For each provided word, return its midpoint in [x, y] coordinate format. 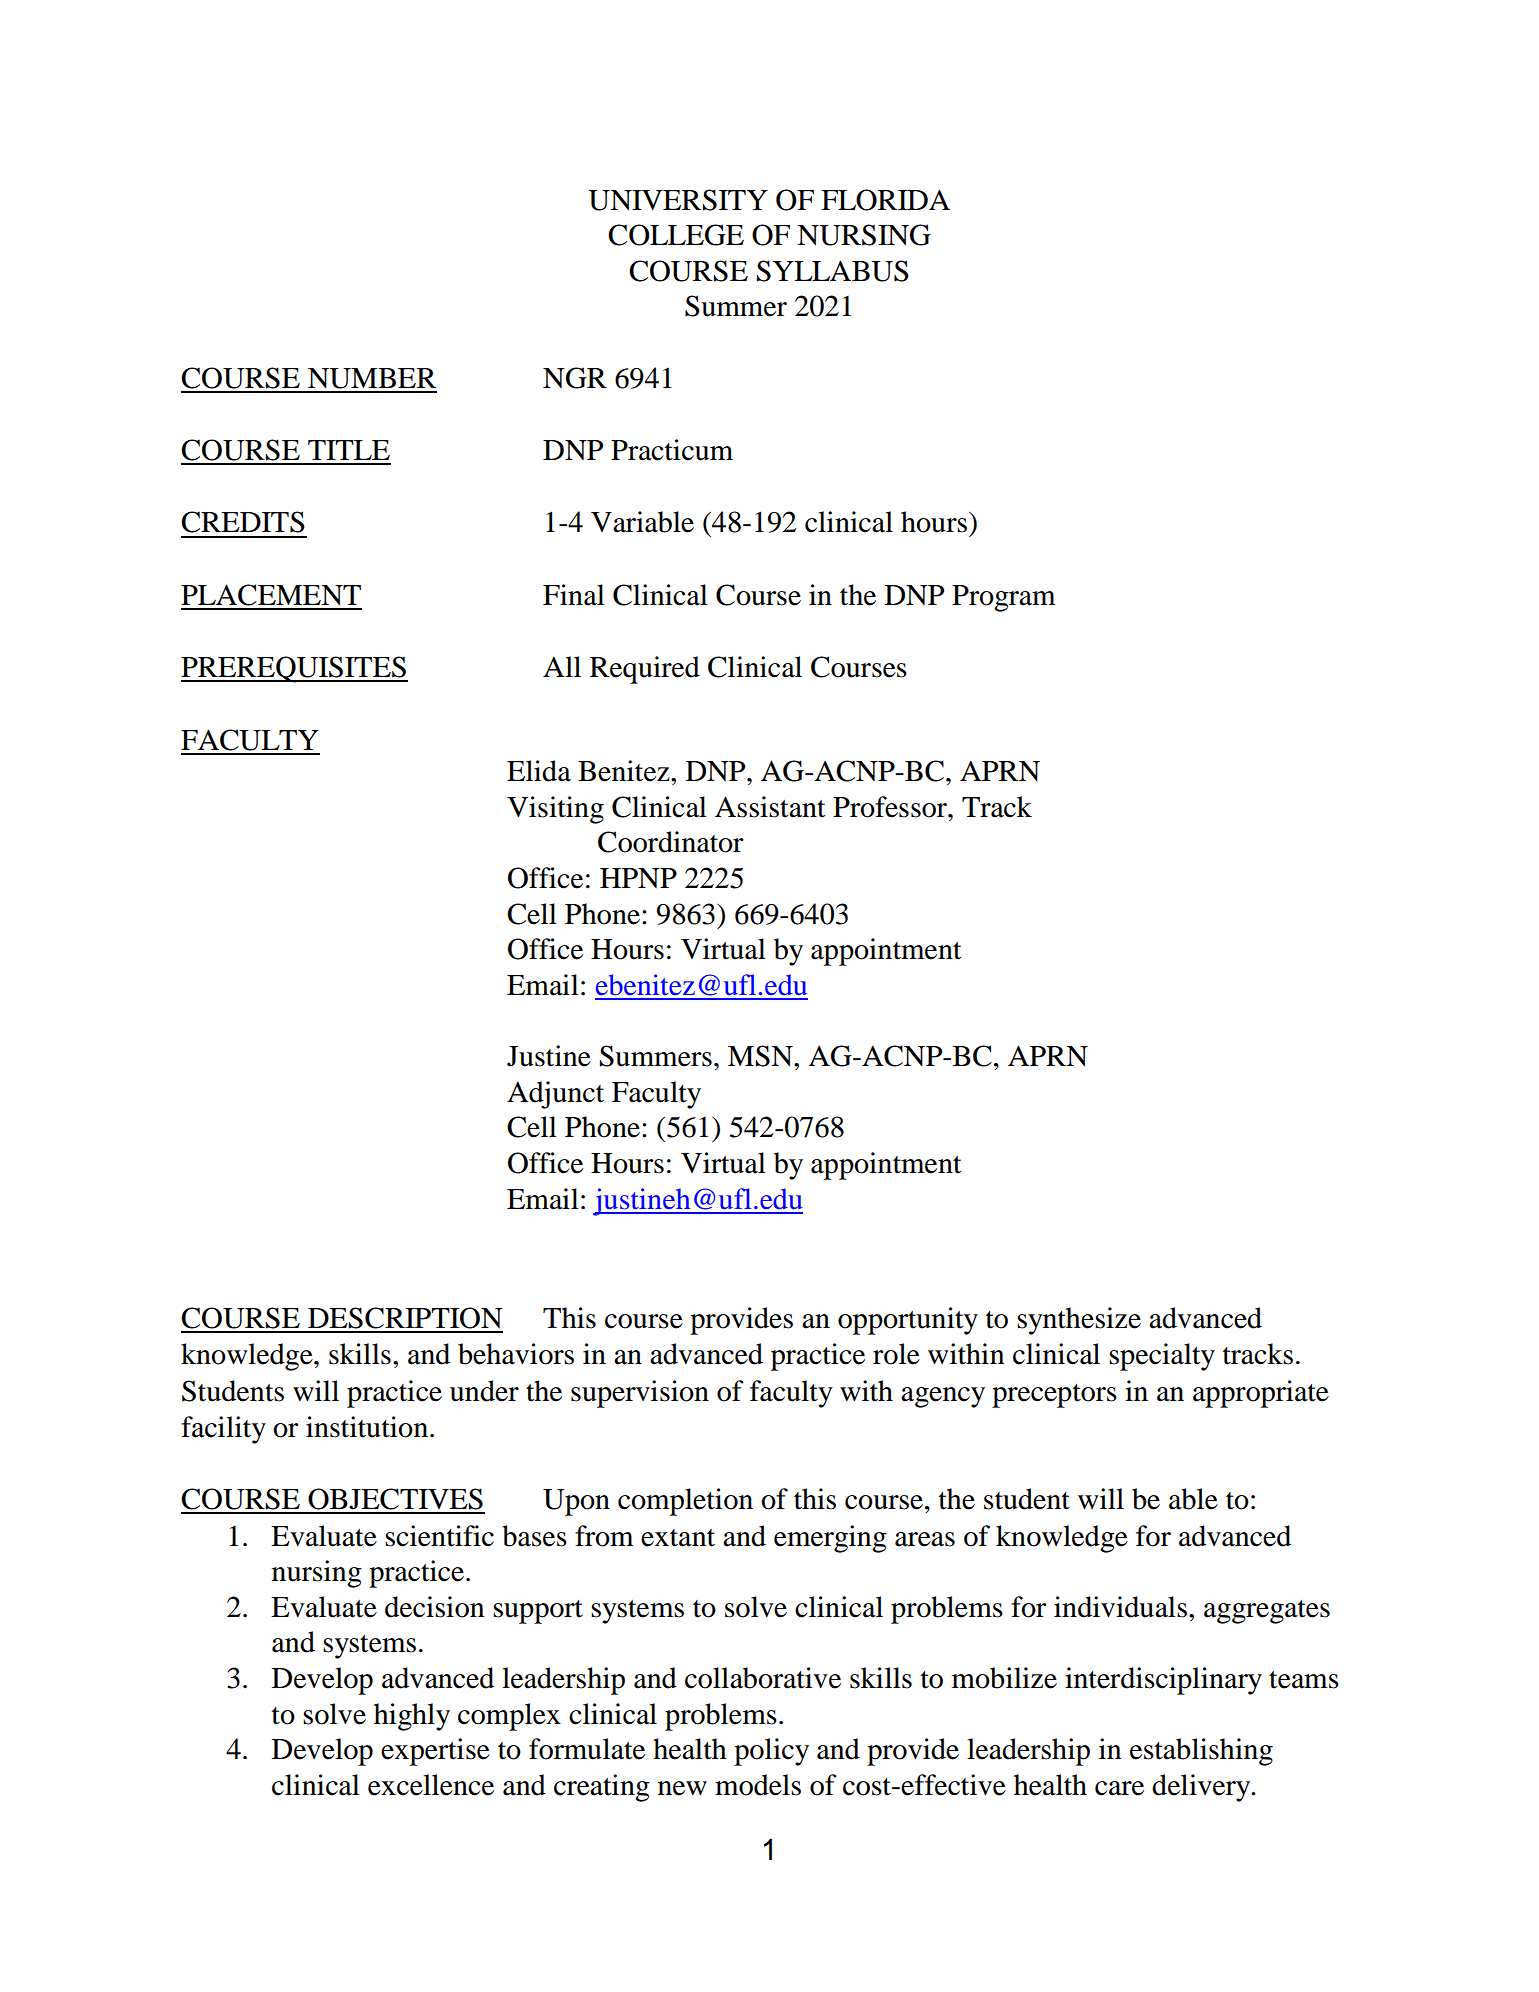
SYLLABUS [833, 271]
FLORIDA [885, 200]
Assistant [770, 807]
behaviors [516, 1354]
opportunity [908, 1321]
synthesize [1079, 1321]
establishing [1201, 1752]
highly [412, 1717]
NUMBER [372, 378]
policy [771, 1752]
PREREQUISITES [294, 669]
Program [1004, 598]
